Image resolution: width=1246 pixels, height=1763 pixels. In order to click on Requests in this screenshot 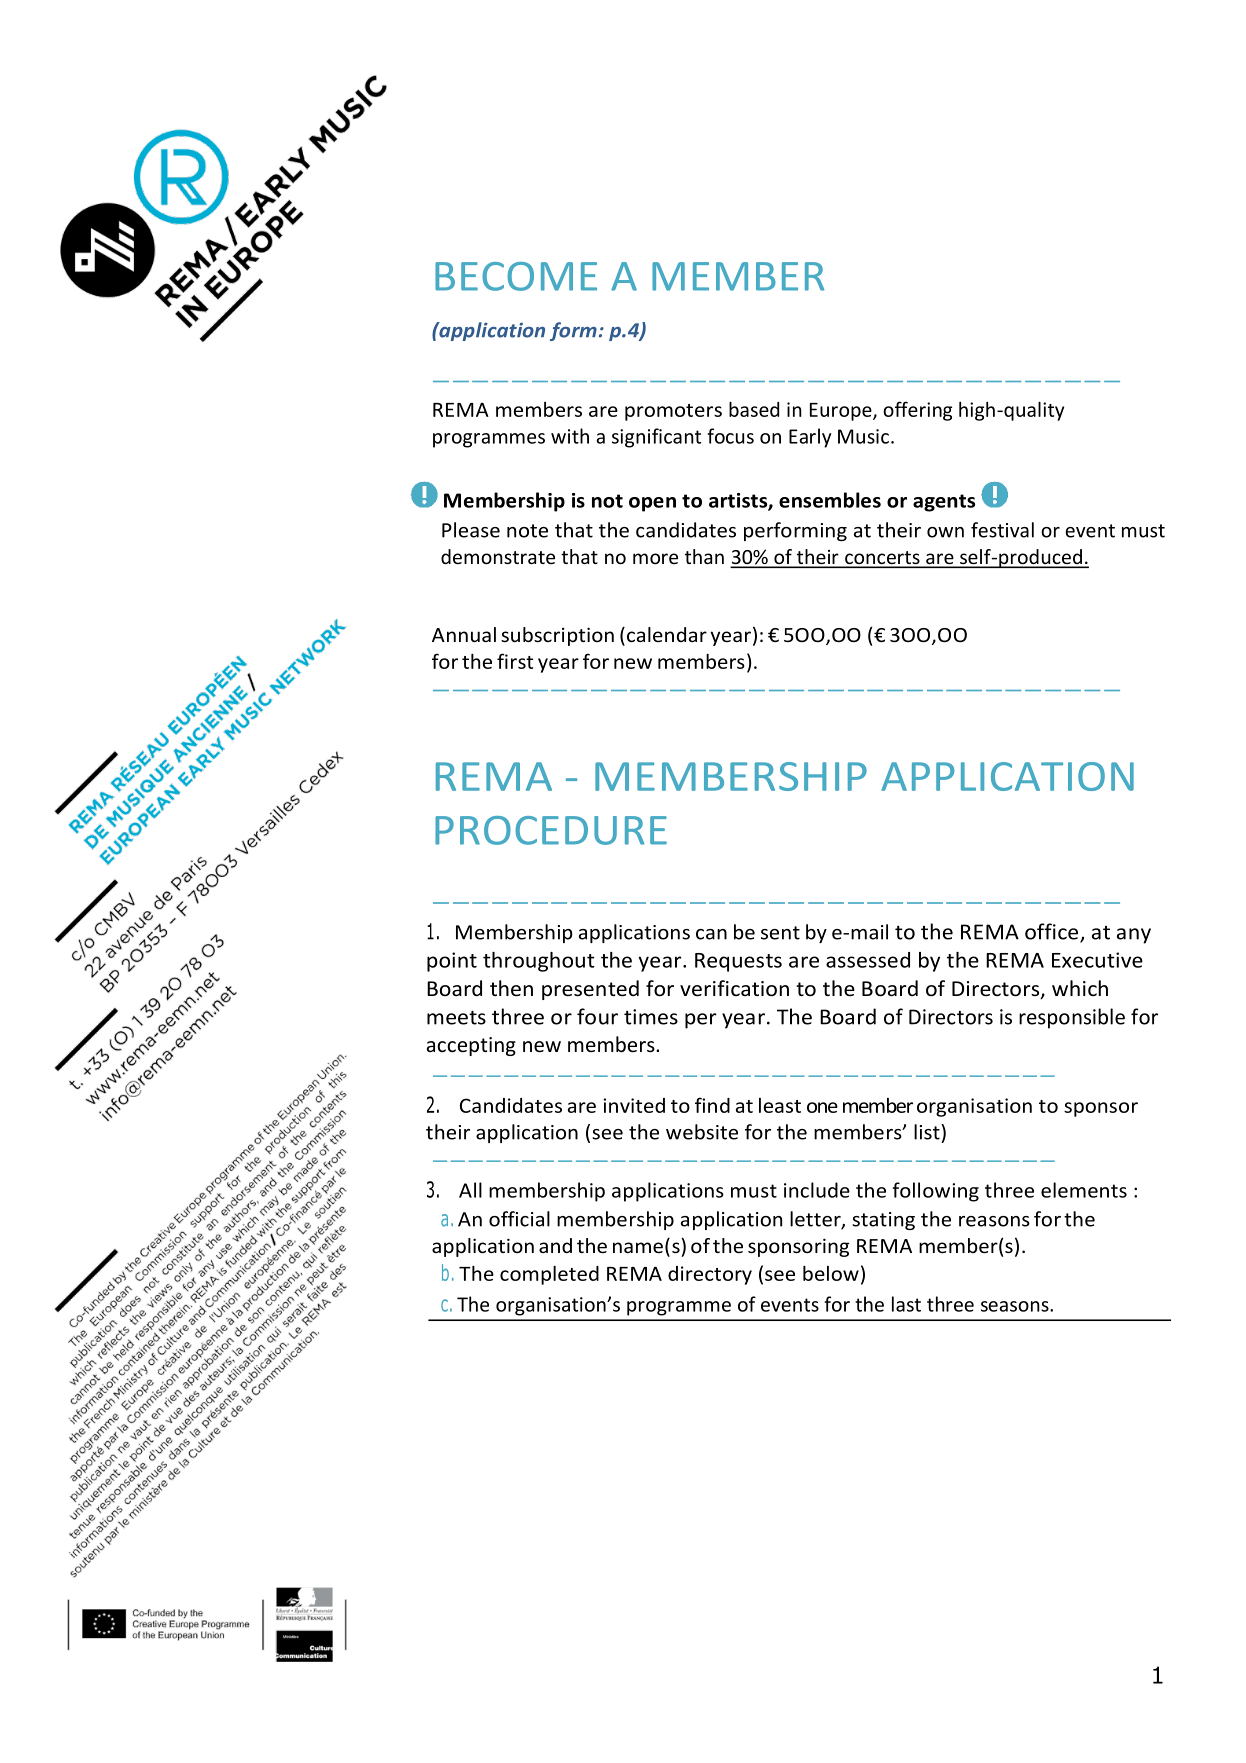, I will do `click(738, 962)`.
